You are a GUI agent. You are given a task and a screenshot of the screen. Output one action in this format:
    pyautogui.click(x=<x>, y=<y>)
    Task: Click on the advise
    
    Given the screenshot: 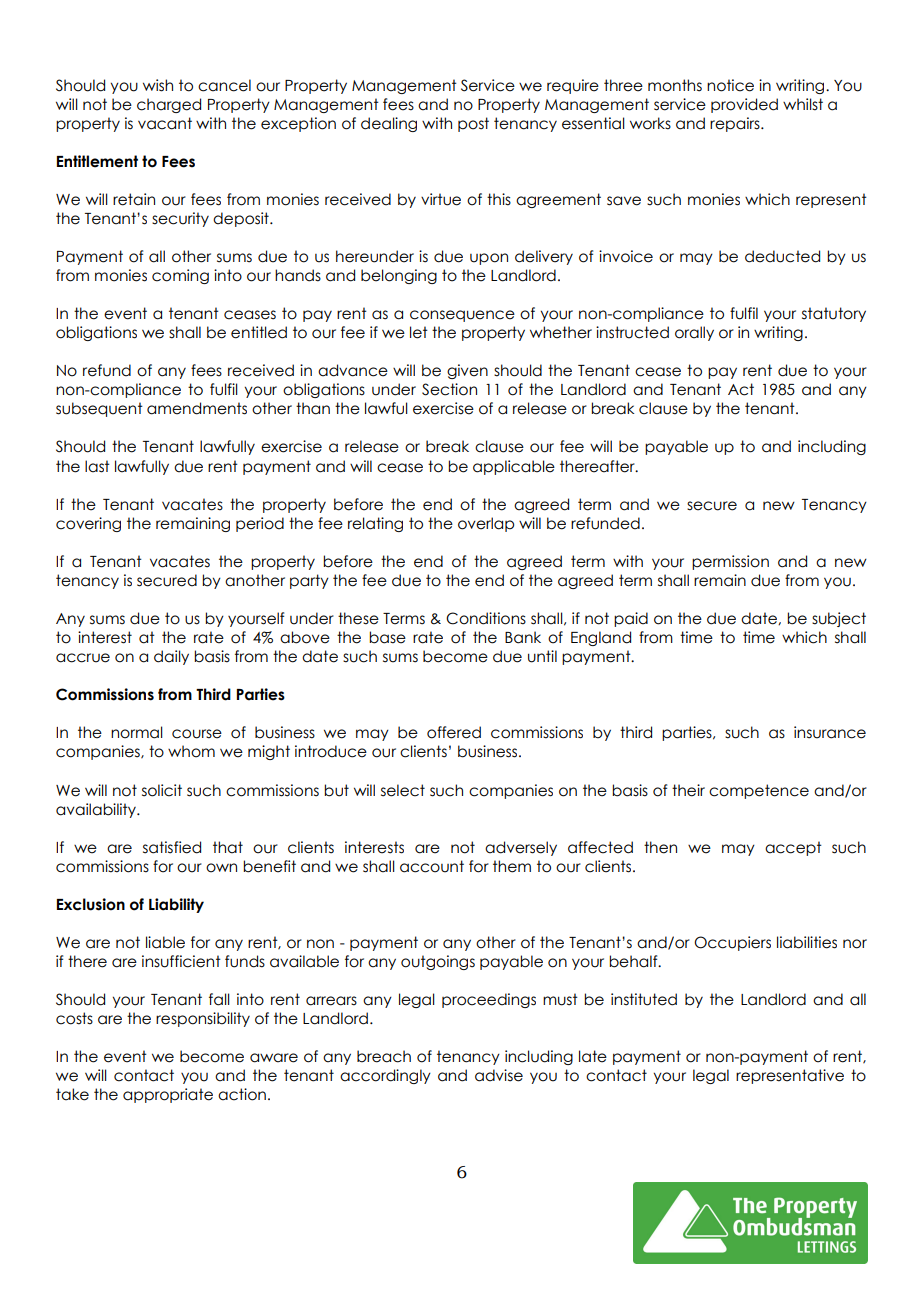 What is the action you would take?
    pyautogui.click(x=499, y=1075)
